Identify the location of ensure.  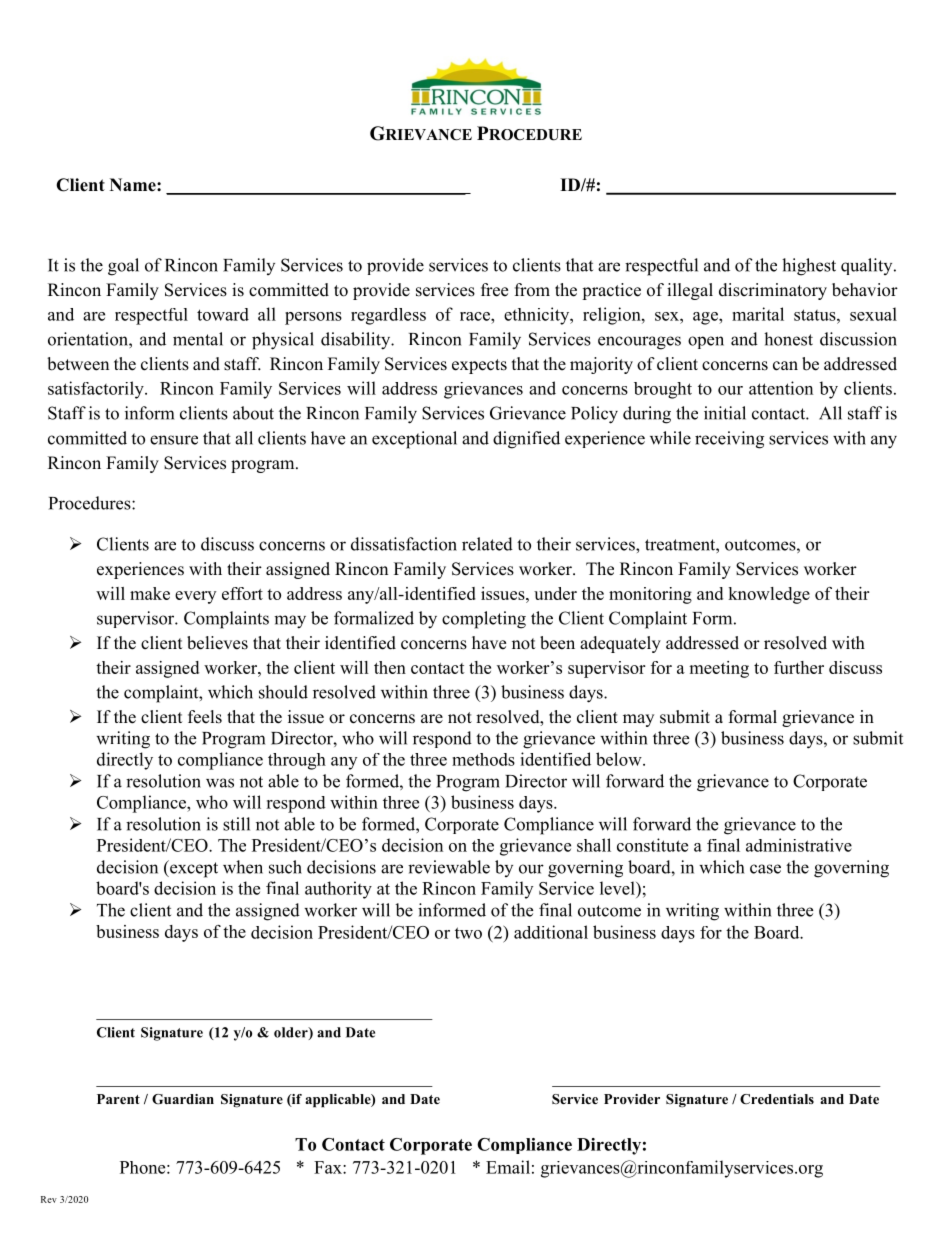
(174, 440).
